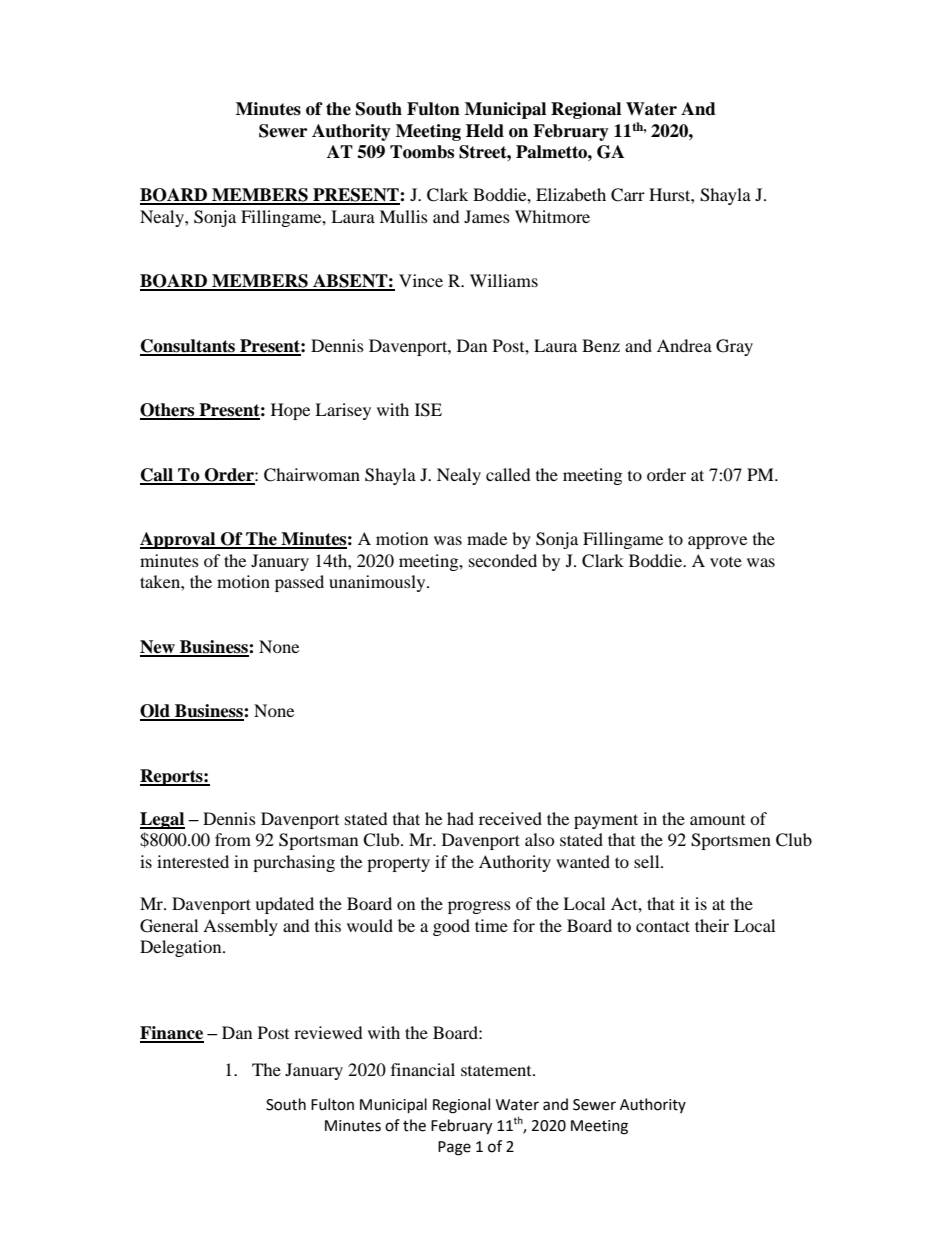  Describe the element at coordinates (172, 1034) in the screenshot. I see `Finance` at that location.
